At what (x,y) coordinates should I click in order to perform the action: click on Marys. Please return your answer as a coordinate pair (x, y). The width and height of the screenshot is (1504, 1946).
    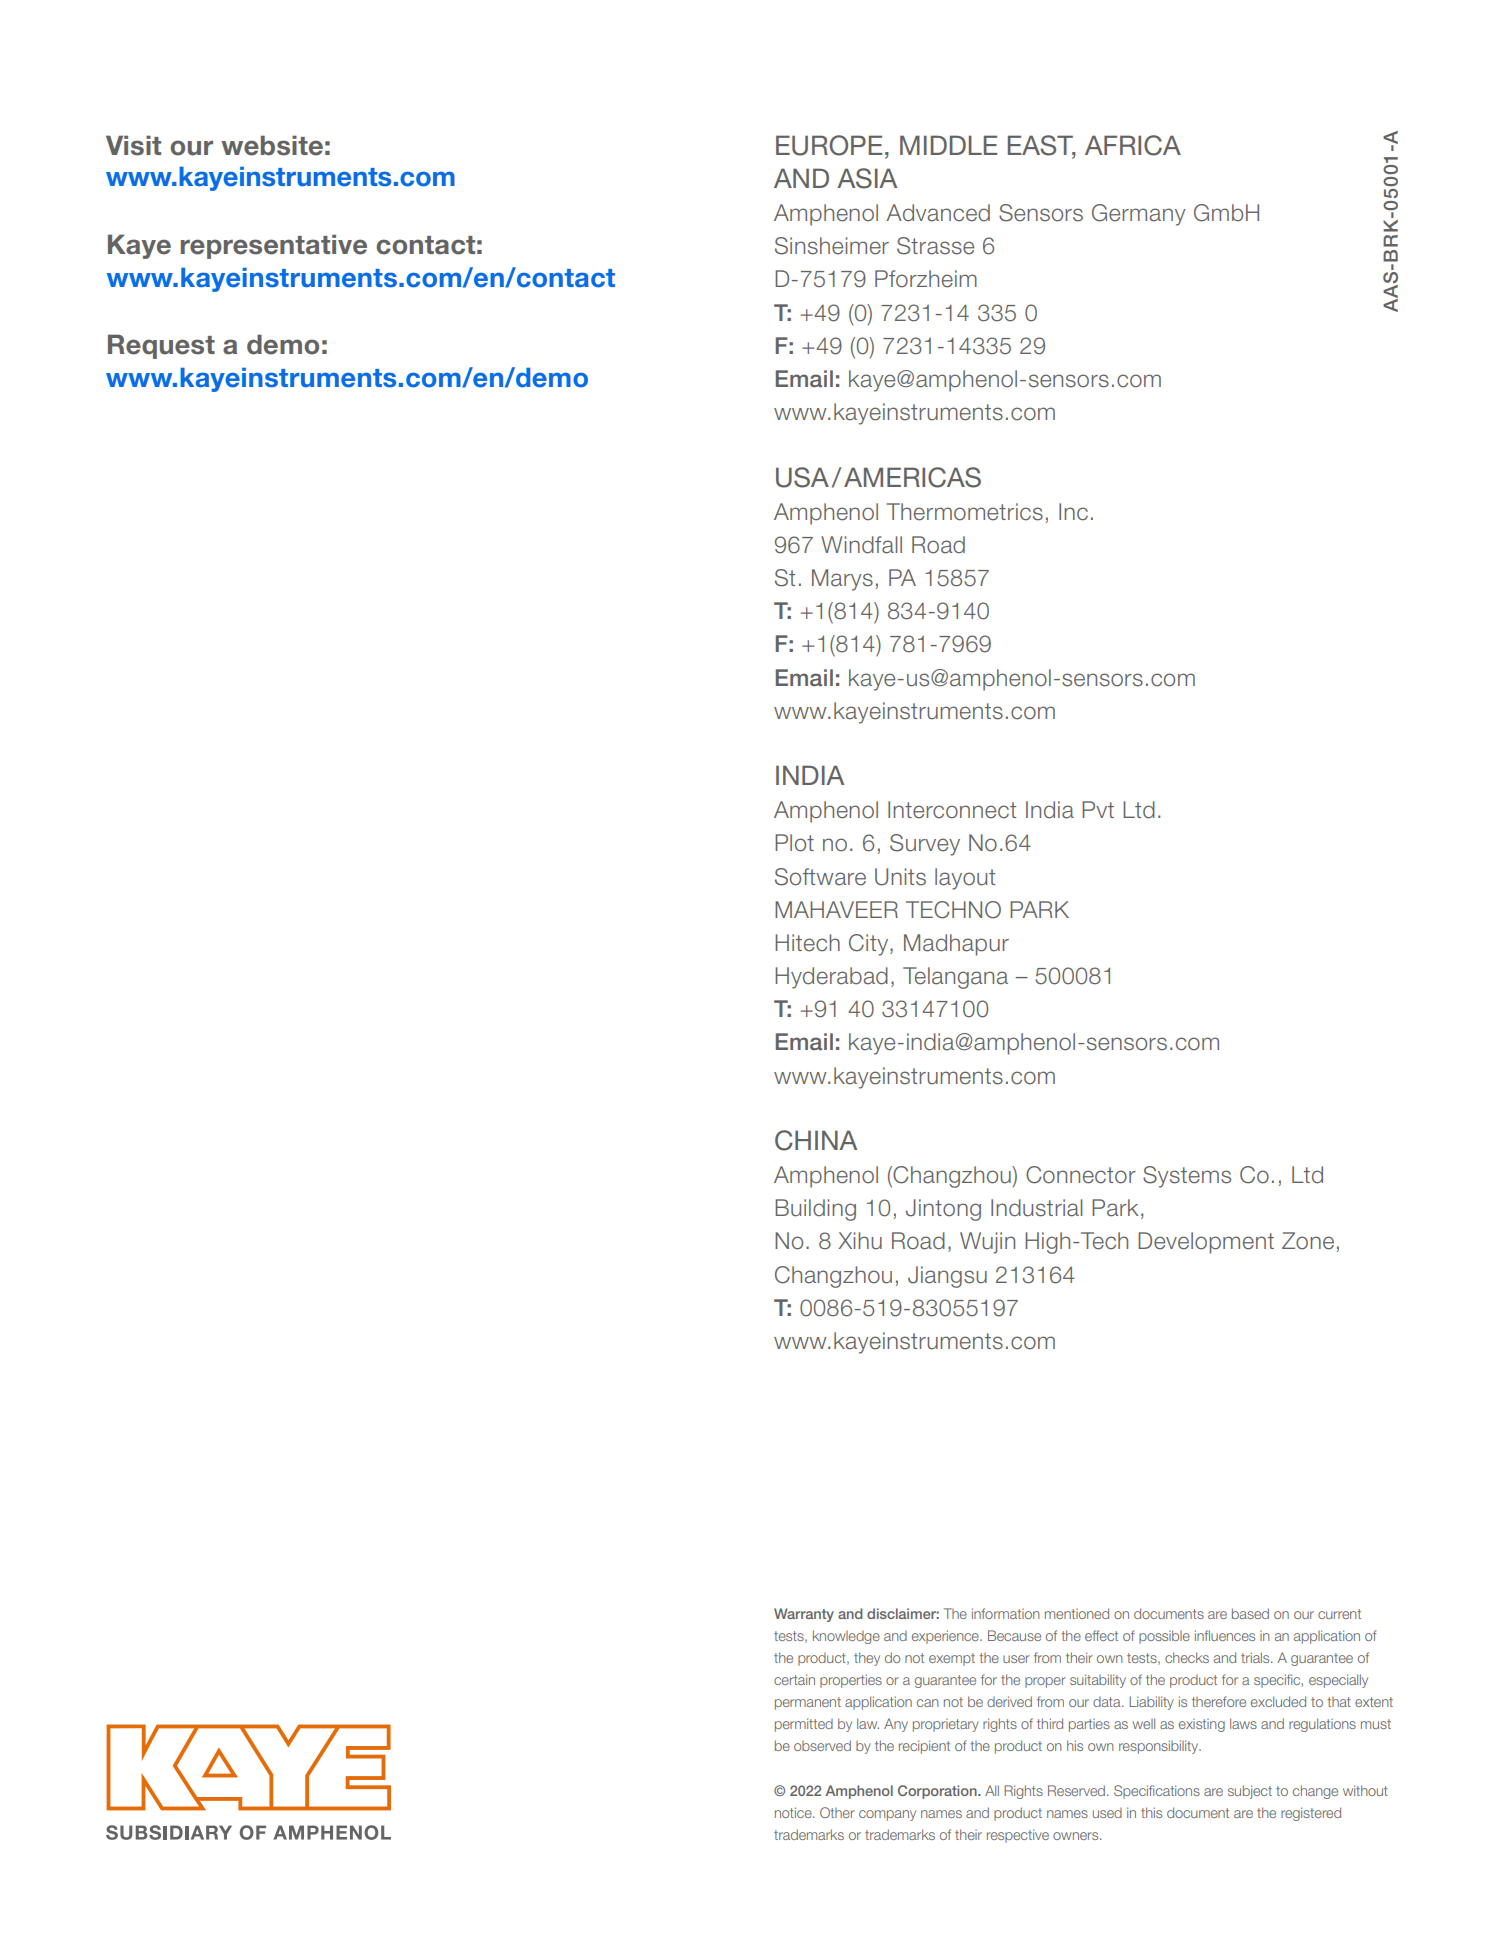
    Looking at the image, I should click on (842, 580).
